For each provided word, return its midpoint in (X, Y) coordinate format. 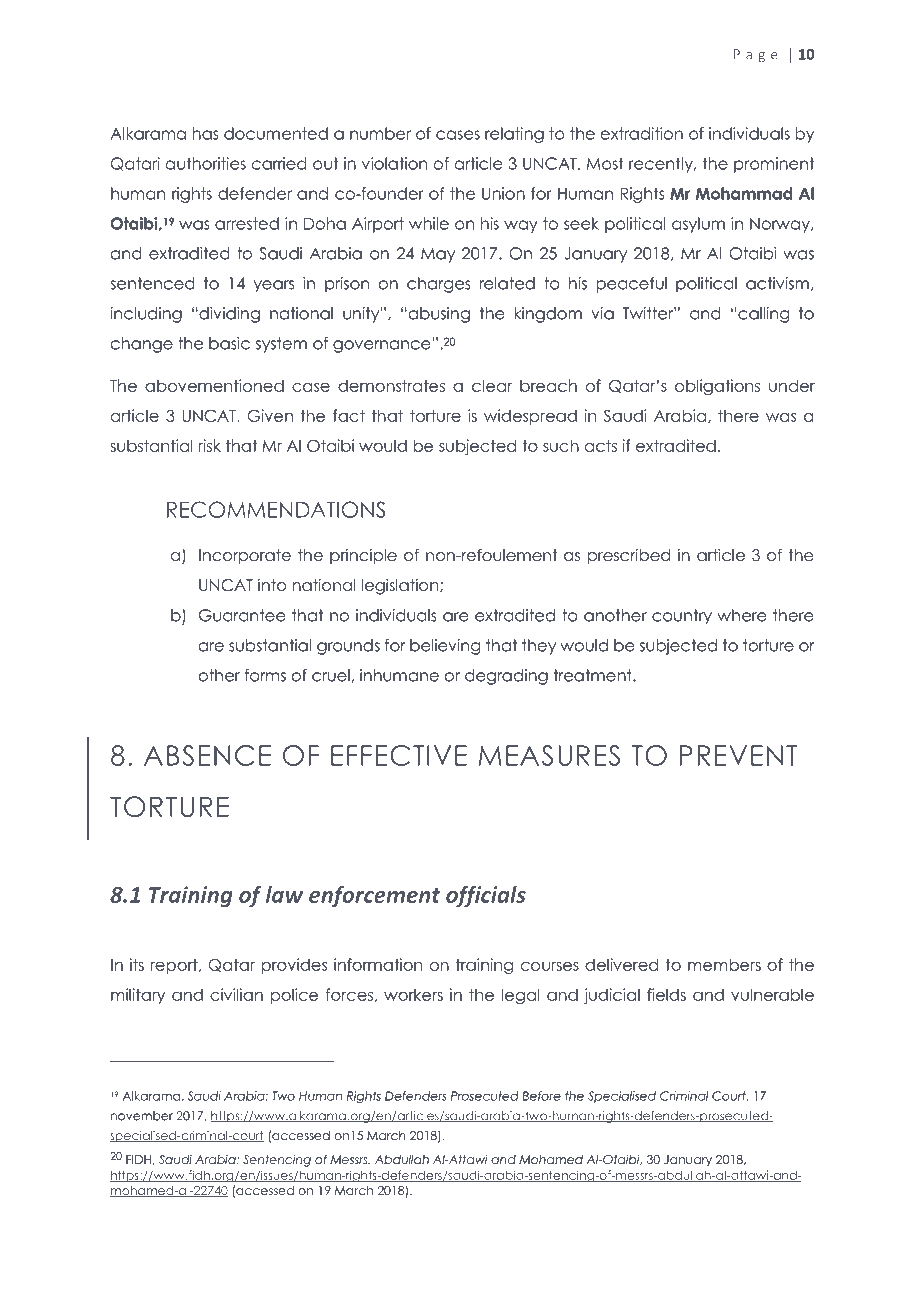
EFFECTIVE (399, 755)
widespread (530, 417)
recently (662, 165)
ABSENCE (207, 755)
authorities (206, 163)
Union (503, 193)
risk (210, 445)
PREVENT (739, 755)
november (142, 1116)
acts (601, 445)
